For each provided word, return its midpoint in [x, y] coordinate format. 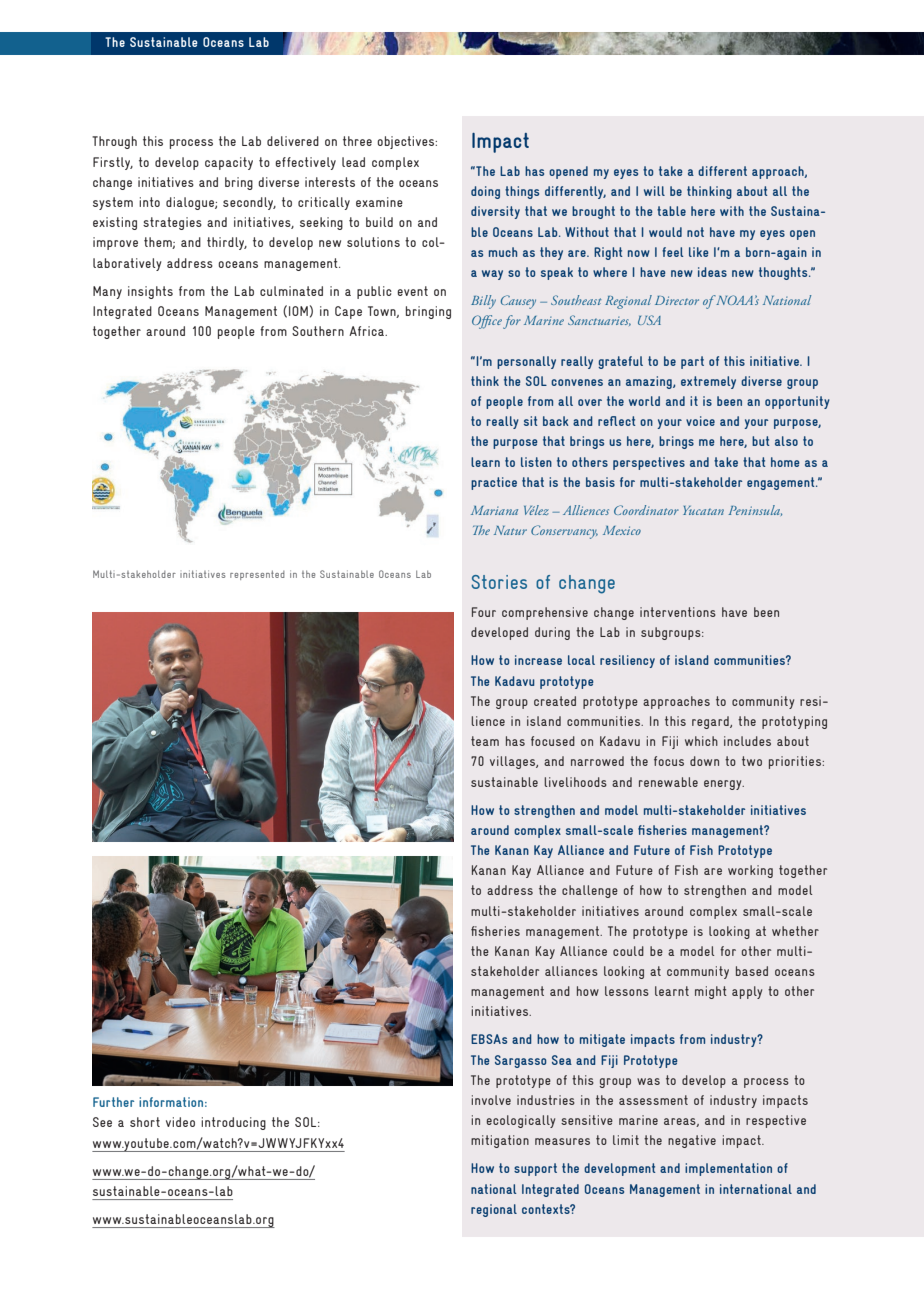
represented [257, 575]
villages [513, 762]
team [485, 741]
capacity [229, 163]
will [654, 191]
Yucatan [703, 510]
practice [494, 483]
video [180, 1122]
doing [485, 192]
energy [724, 785]
